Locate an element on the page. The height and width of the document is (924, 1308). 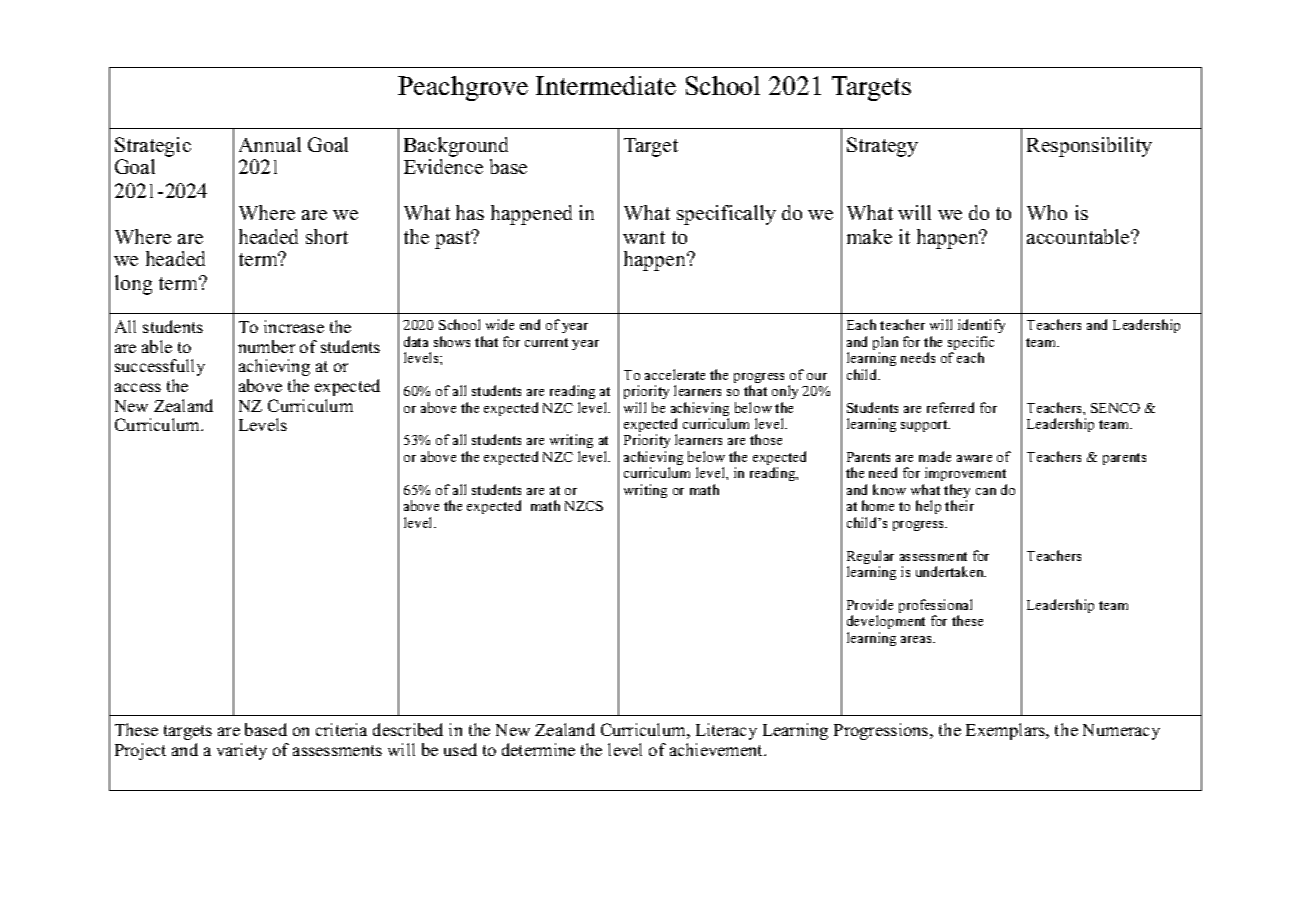
variety is located at coordinates (242, 751).
